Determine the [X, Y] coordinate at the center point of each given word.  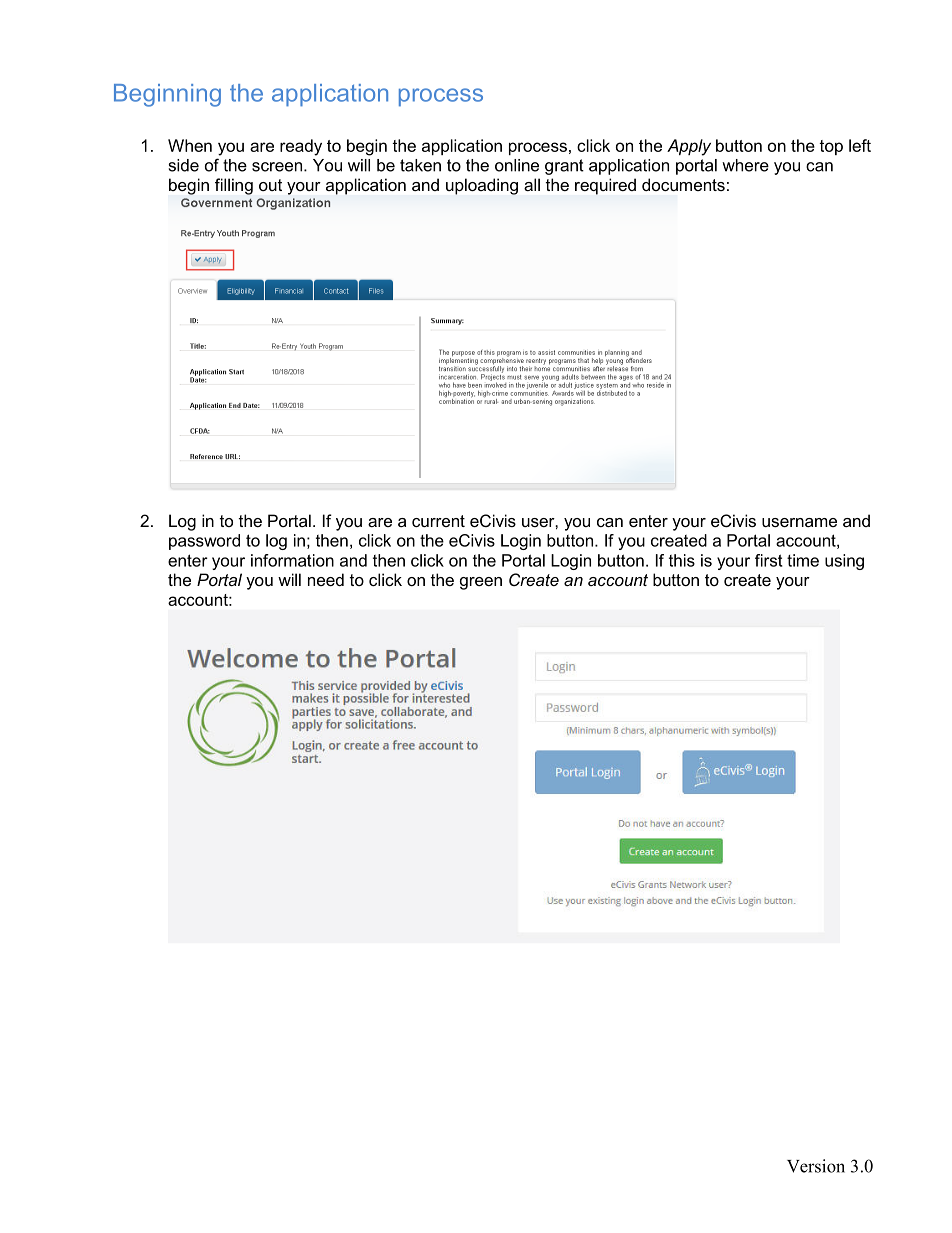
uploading [482, 186]
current [438, 521]
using [844, 562]
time [803, 560]
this [682, 560]
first [769, 560]
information [292, 560]
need [326, 579]
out [270, 185]
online [517, 165]
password [204, 542]
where [745, 165]
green [481, 583]
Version [816, 1166]
